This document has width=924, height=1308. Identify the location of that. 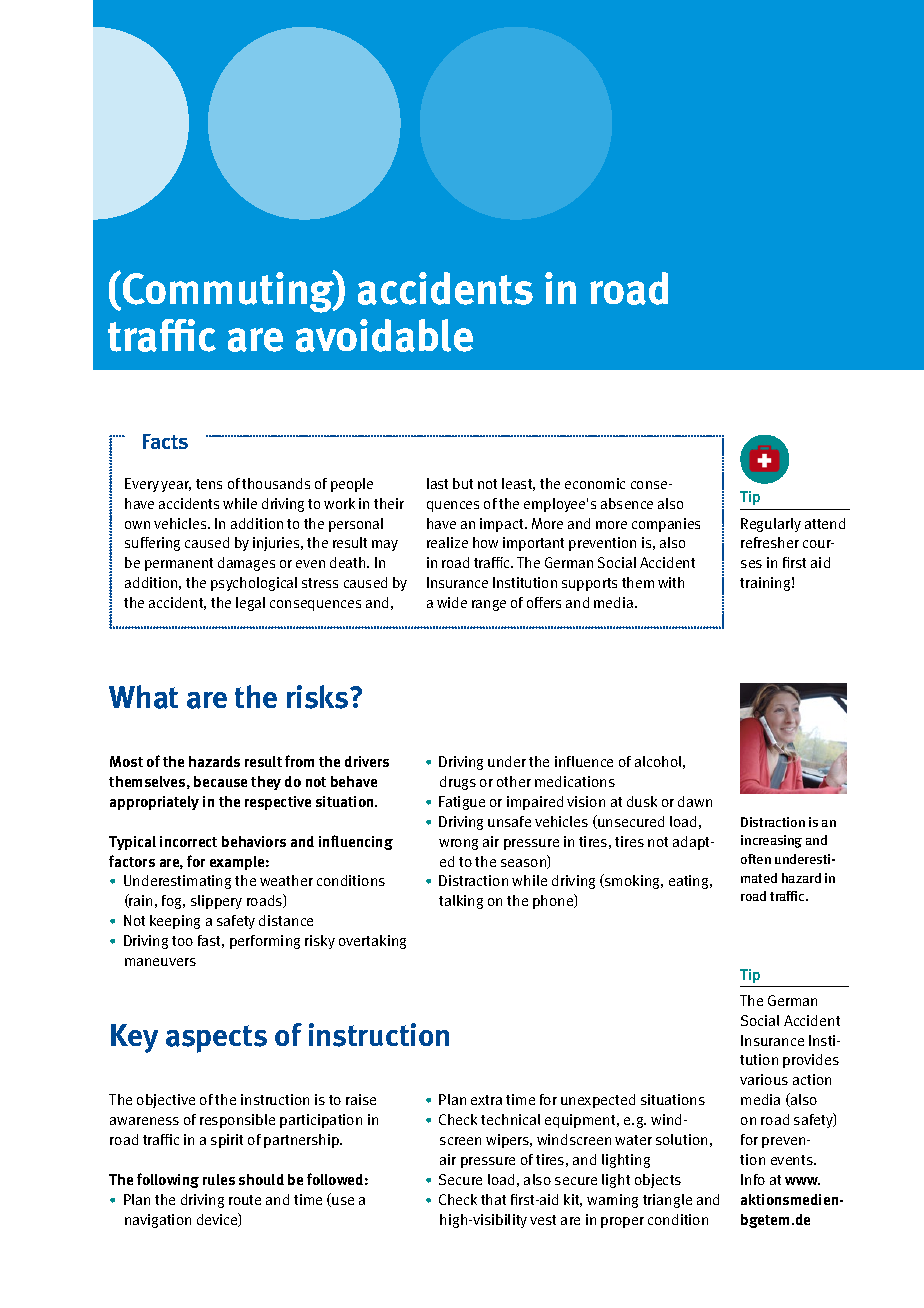
(493, 1199).
